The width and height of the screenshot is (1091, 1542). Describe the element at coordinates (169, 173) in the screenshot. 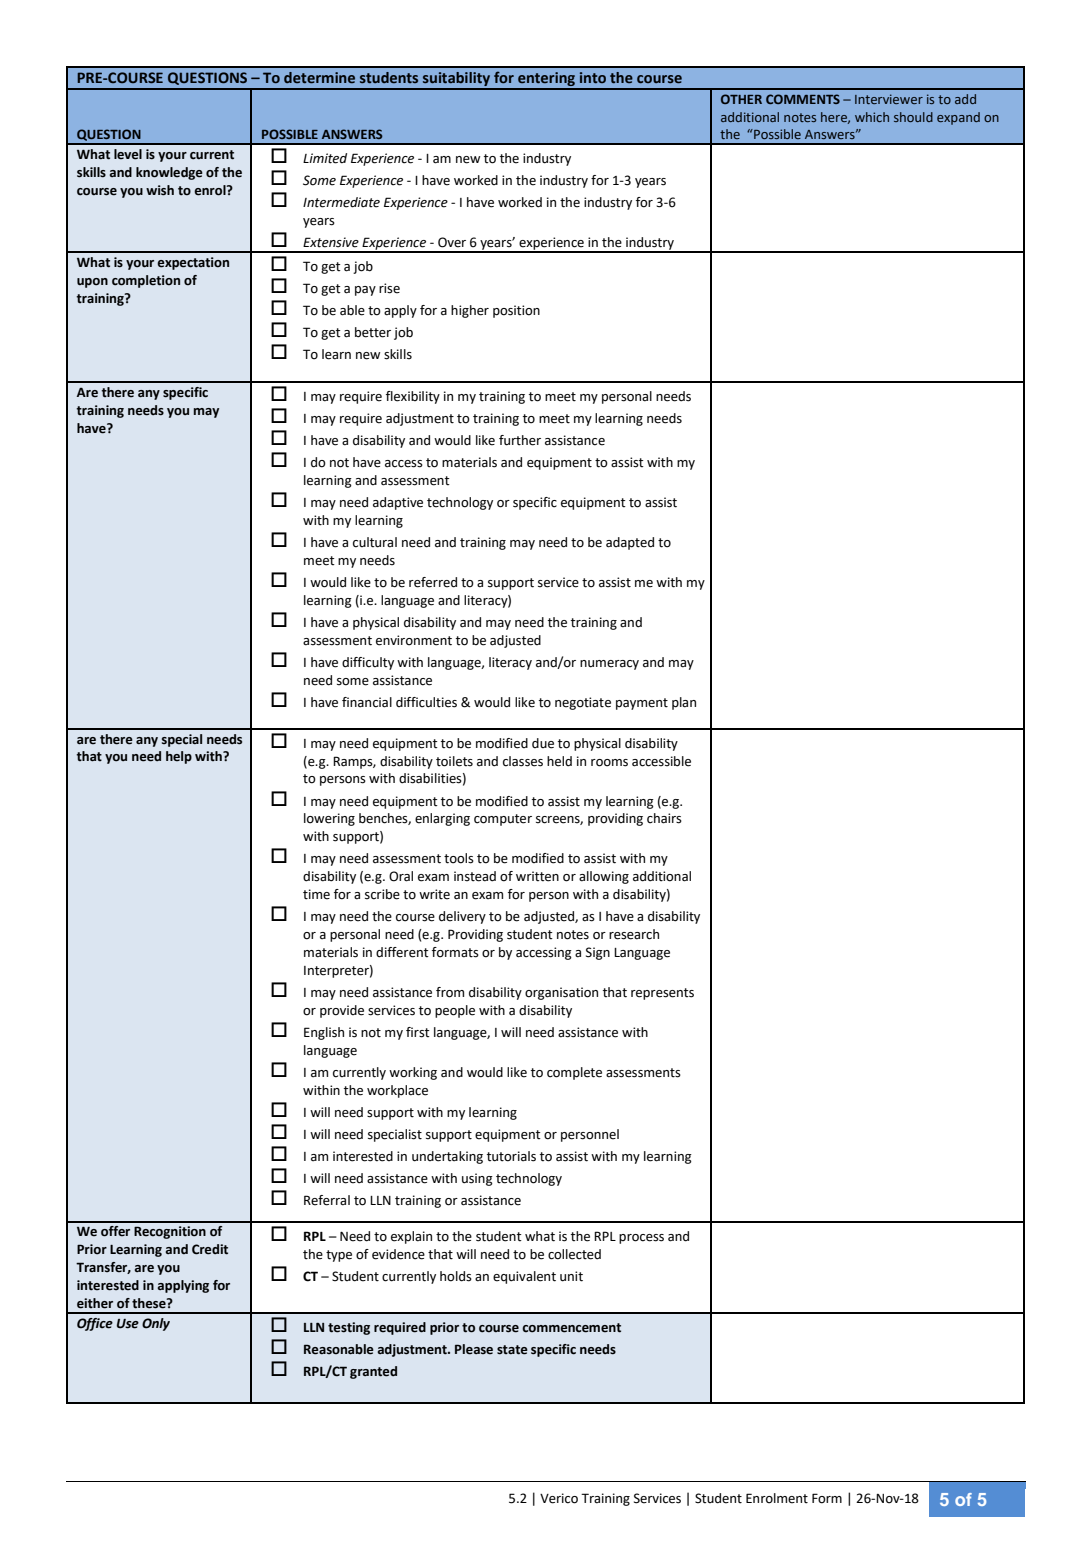

I see `knowledge` at that location.
